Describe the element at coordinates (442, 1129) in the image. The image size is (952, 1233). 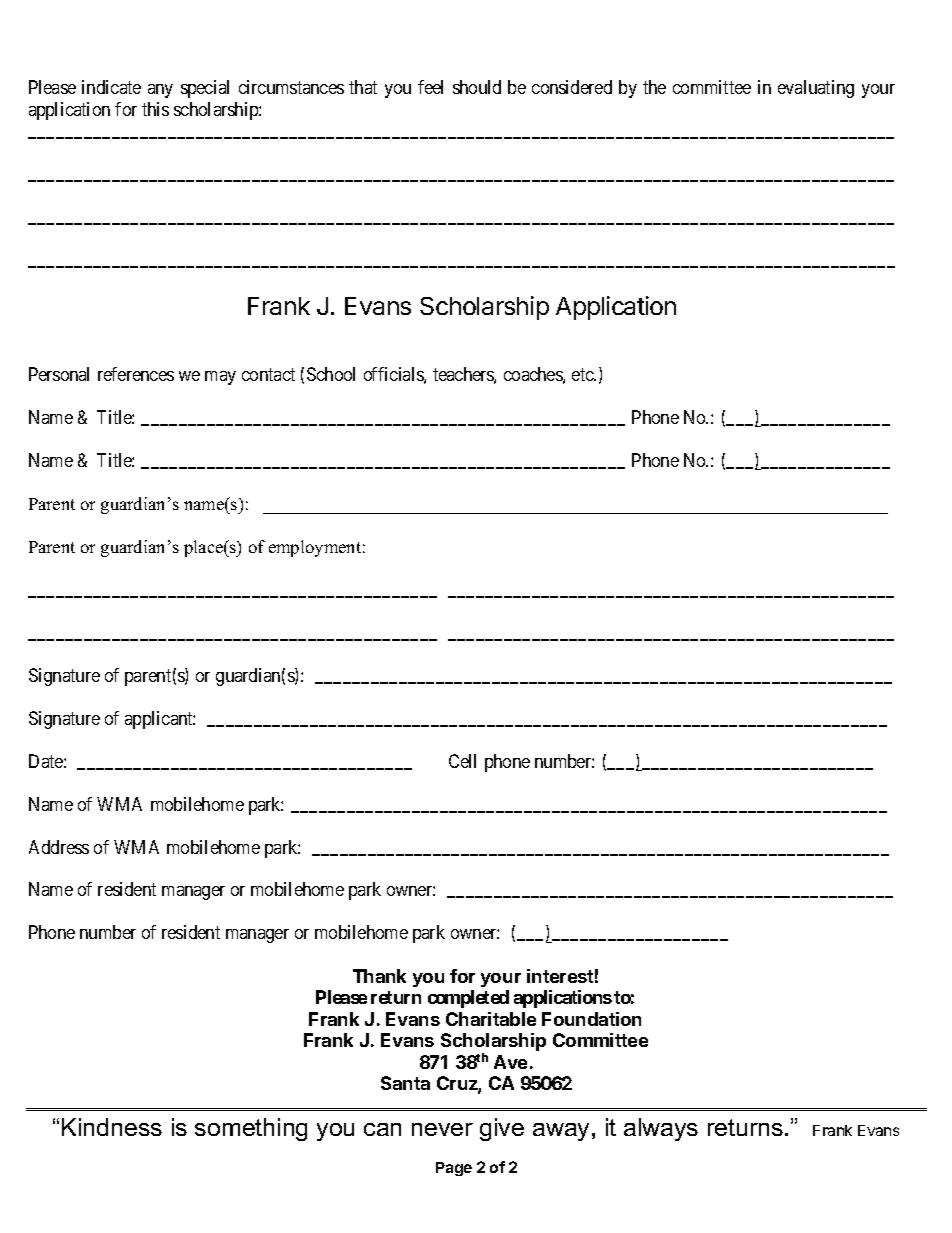
I see `never` at that location.
